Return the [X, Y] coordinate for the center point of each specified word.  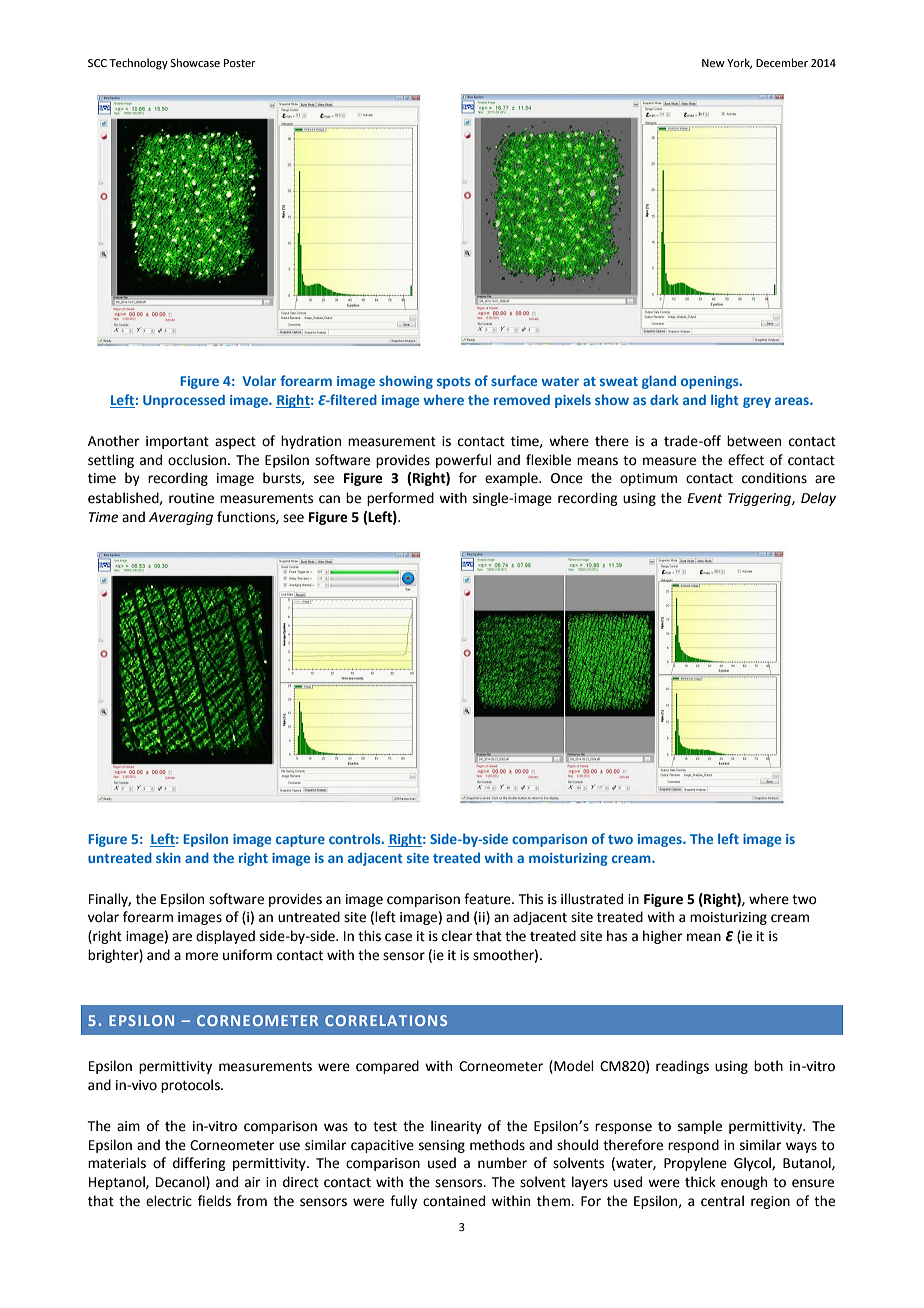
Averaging [181, 518]
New [713, 63]
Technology [138, 64]
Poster [240, 63]
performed [400, 499]
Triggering [760, 499]
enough [744, 1183]
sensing [442, 1146]
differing [199, 1164]
